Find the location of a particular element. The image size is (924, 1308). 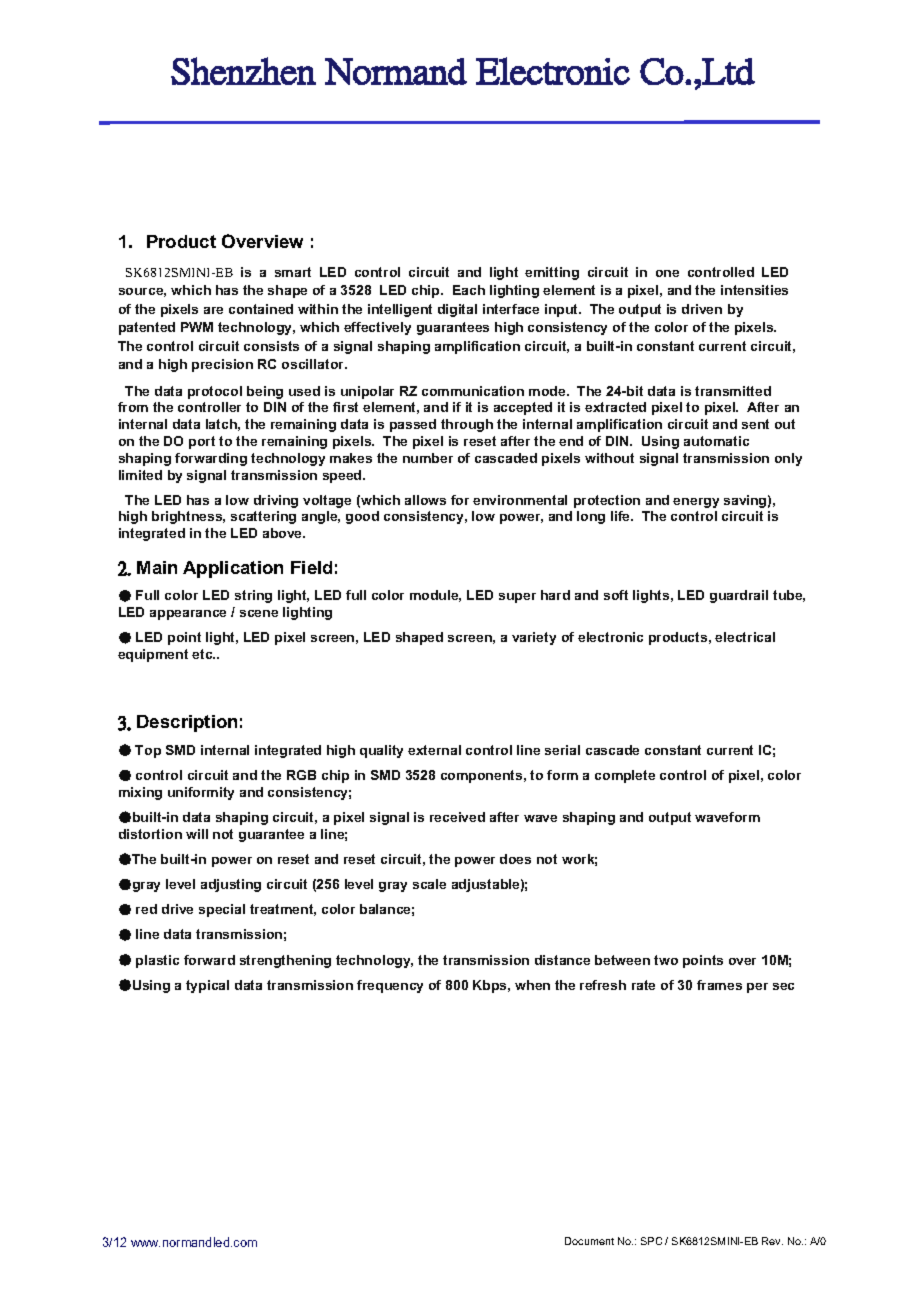

Each is located at coordinates (469, 290).
